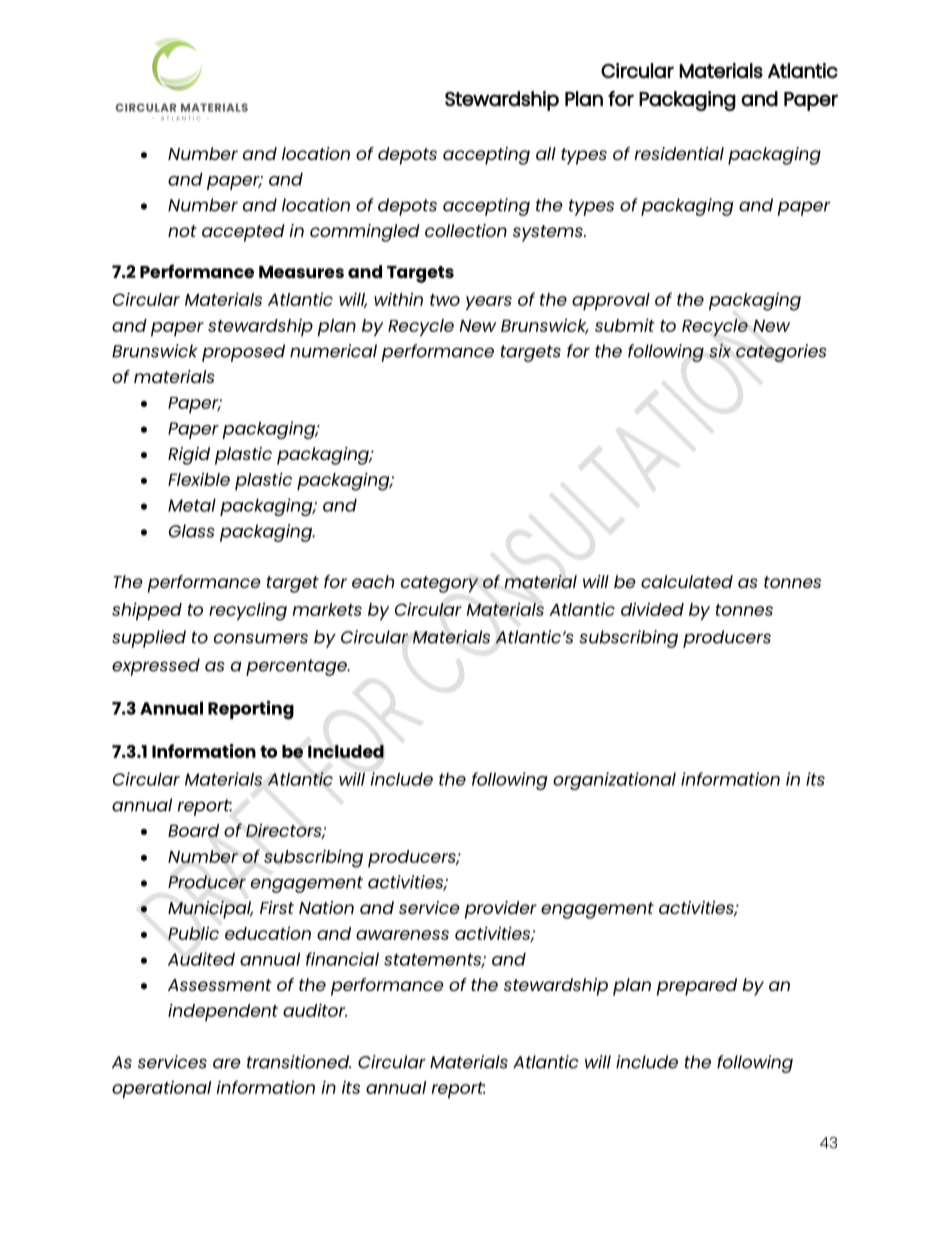 This image has width=952, height=1233. Describe the element at coordinates (720, 351) in the image. I see `six` at that location.
